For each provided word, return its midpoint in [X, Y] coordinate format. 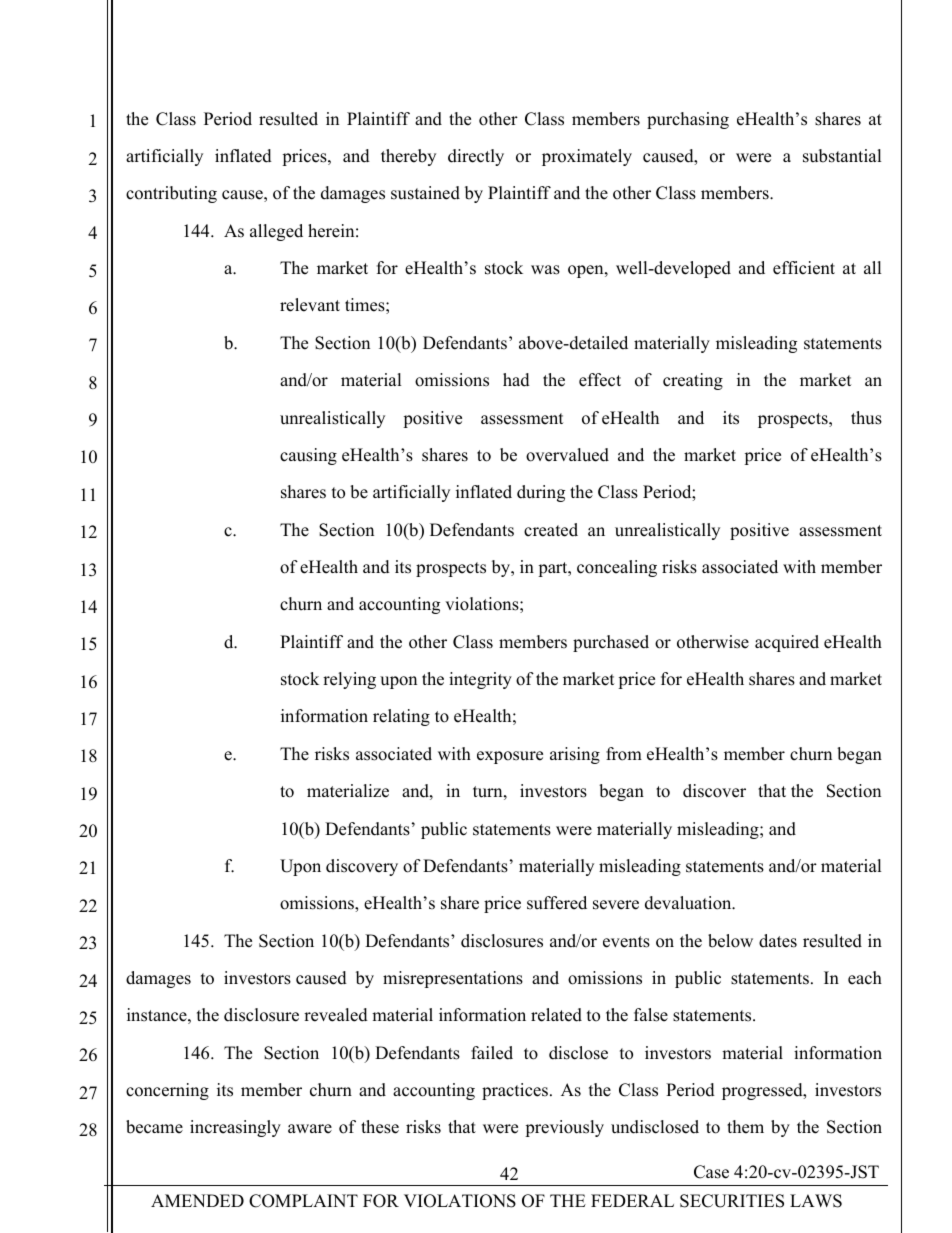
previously [564, 1128]
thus [866, 418]
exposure [510, 757]
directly [476, 157]
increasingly [235, 1128]
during [541, 493]
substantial [842, 156]
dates [778, 941]
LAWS [816, 1201]
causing [308, 456]
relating [401, 717]
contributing [171, 194]
